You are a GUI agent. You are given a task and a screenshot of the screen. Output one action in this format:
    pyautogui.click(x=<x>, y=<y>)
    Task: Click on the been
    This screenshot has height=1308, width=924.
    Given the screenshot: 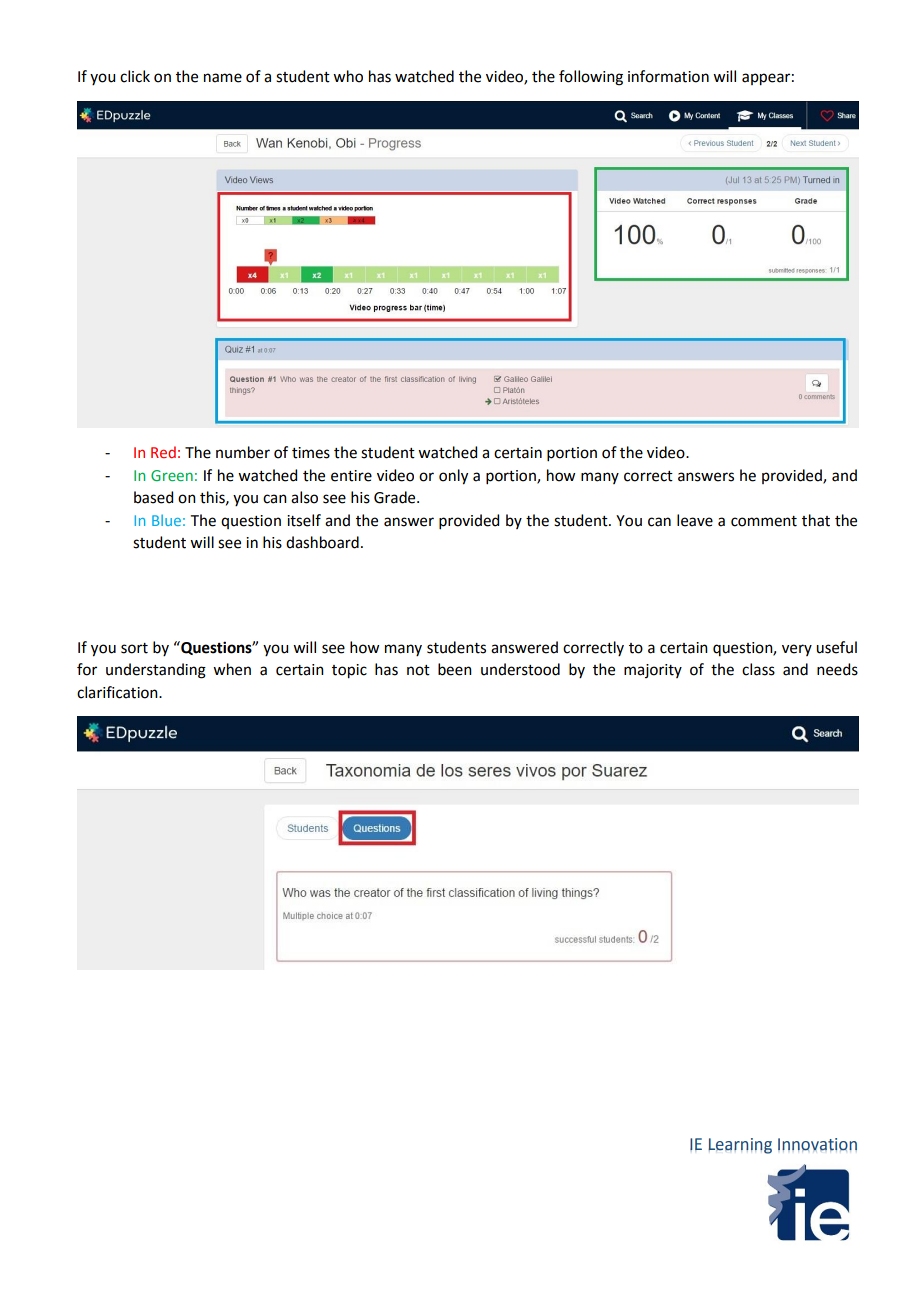 What is the action you would take?
    pyautogui.click(x=455, y=669)
